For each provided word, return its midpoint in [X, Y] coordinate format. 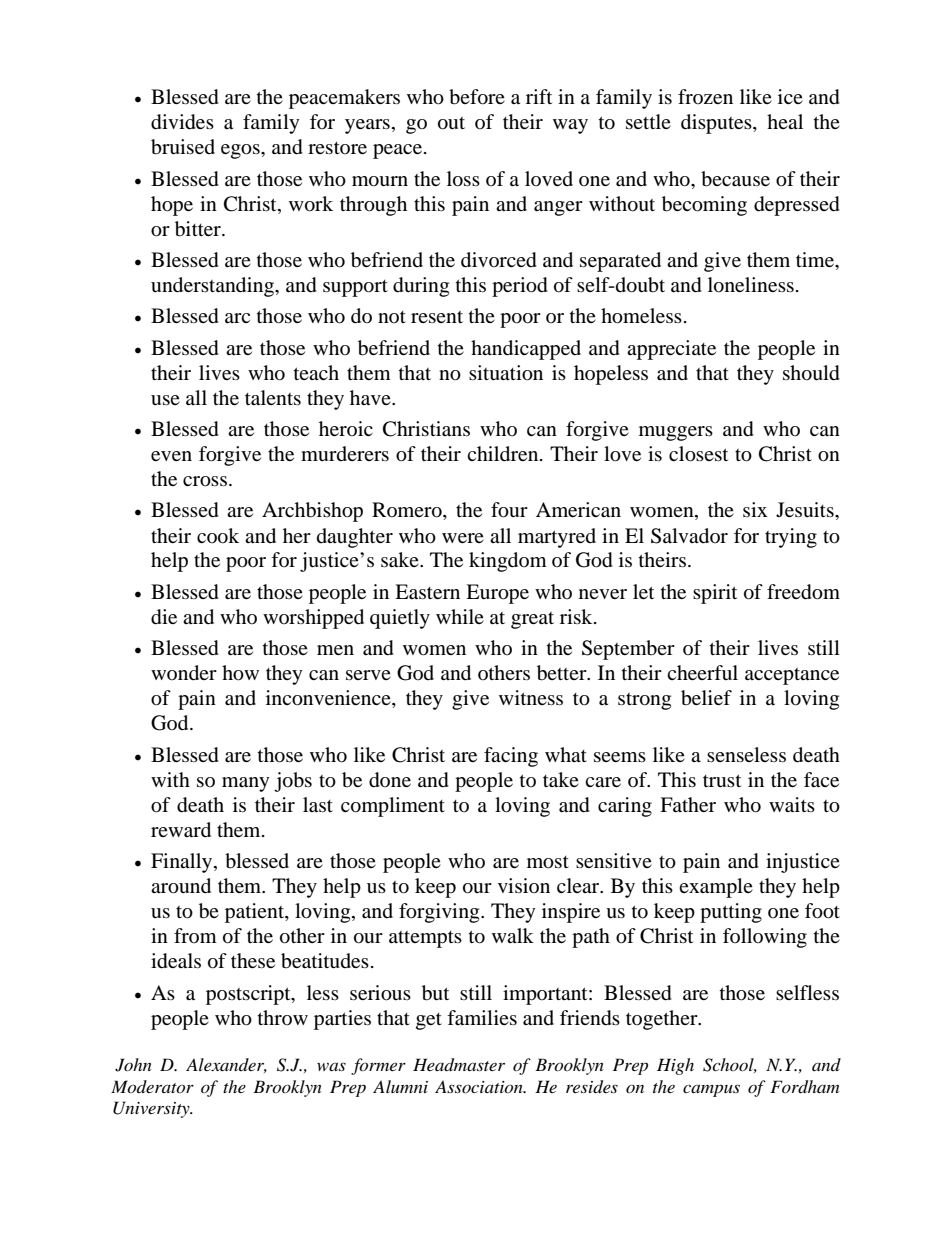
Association [480, 1086]
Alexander [226, 1065]
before [477, 97]
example [716, 888]
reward [181, 830]
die [164, 617]
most [548, 862]
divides [182, 122]
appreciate [671, 350]
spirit [715, 594]
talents [273, 397]
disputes [717, 124]
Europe [497, 594]
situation [506, 373]
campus [711, 1090]
